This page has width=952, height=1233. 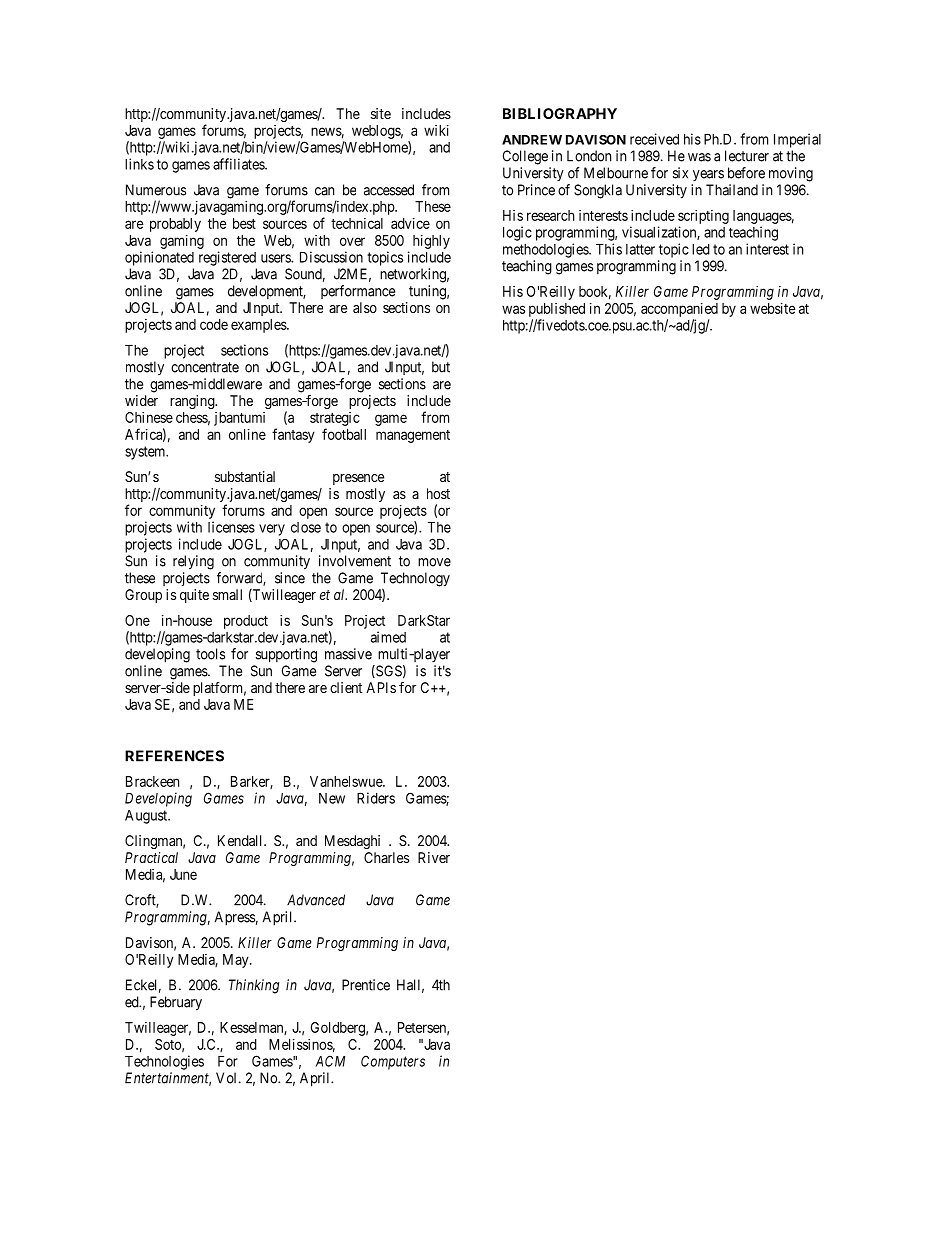 What do you see at coordinates (434, 562) in the page?
I see `move` at bounding box center [434, 562].
